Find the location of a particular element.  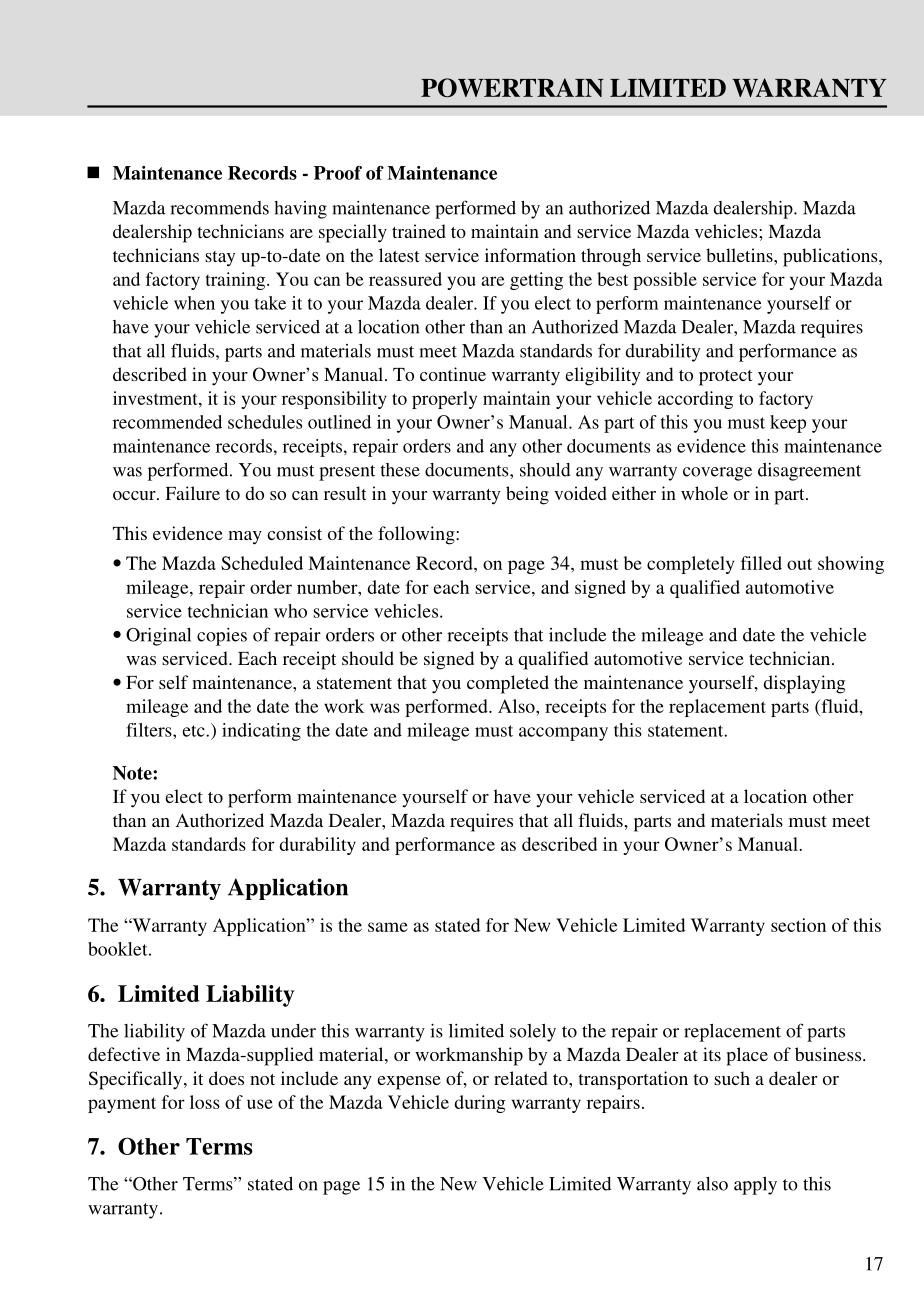

completed is located at coordinates (508, 684).
